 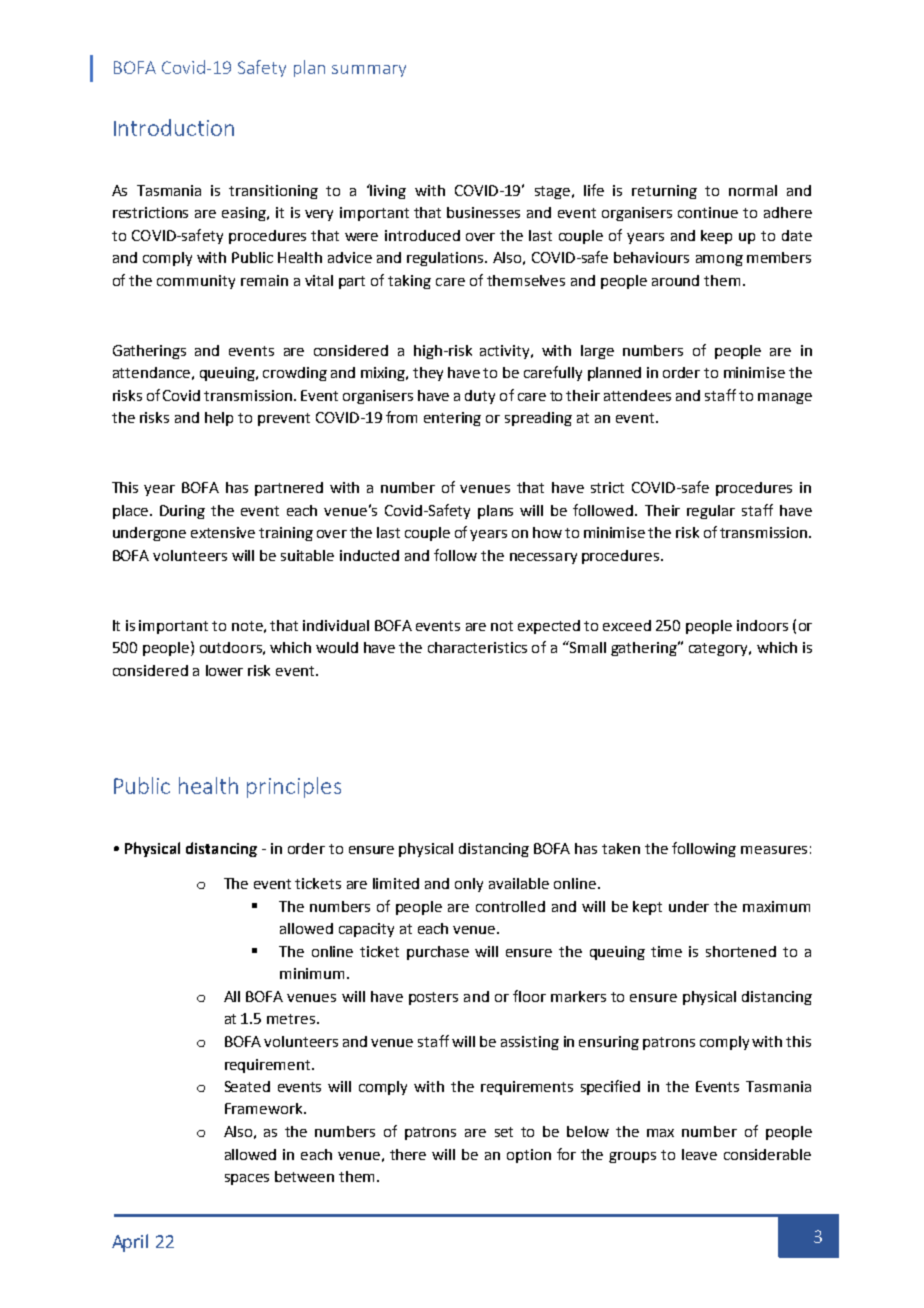 What do you see at coordinates (174, 127) in the document?
I see `Introduction` at bounding box center [174, 127].
